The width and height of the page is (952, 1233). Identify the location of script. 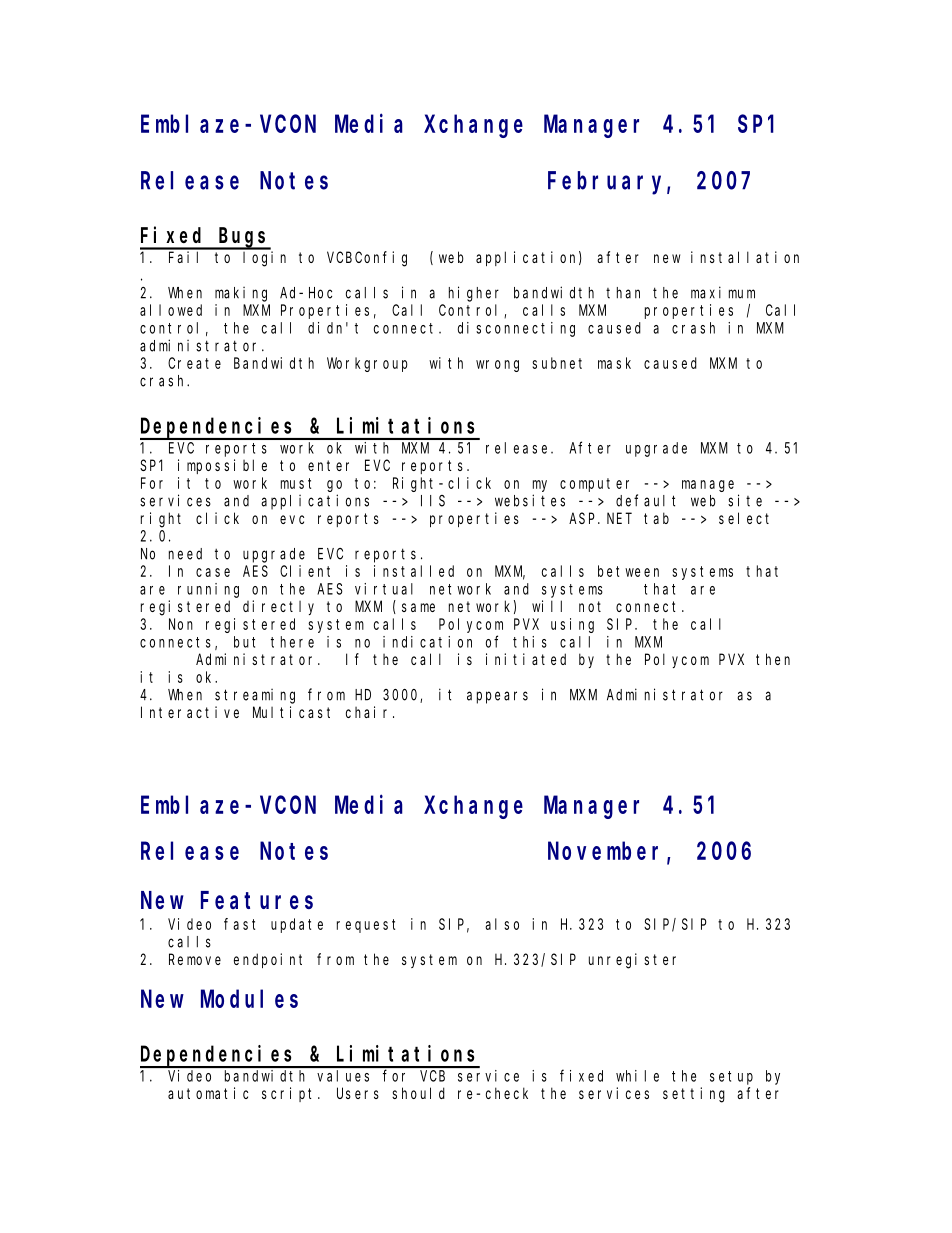
(290, 1094).
